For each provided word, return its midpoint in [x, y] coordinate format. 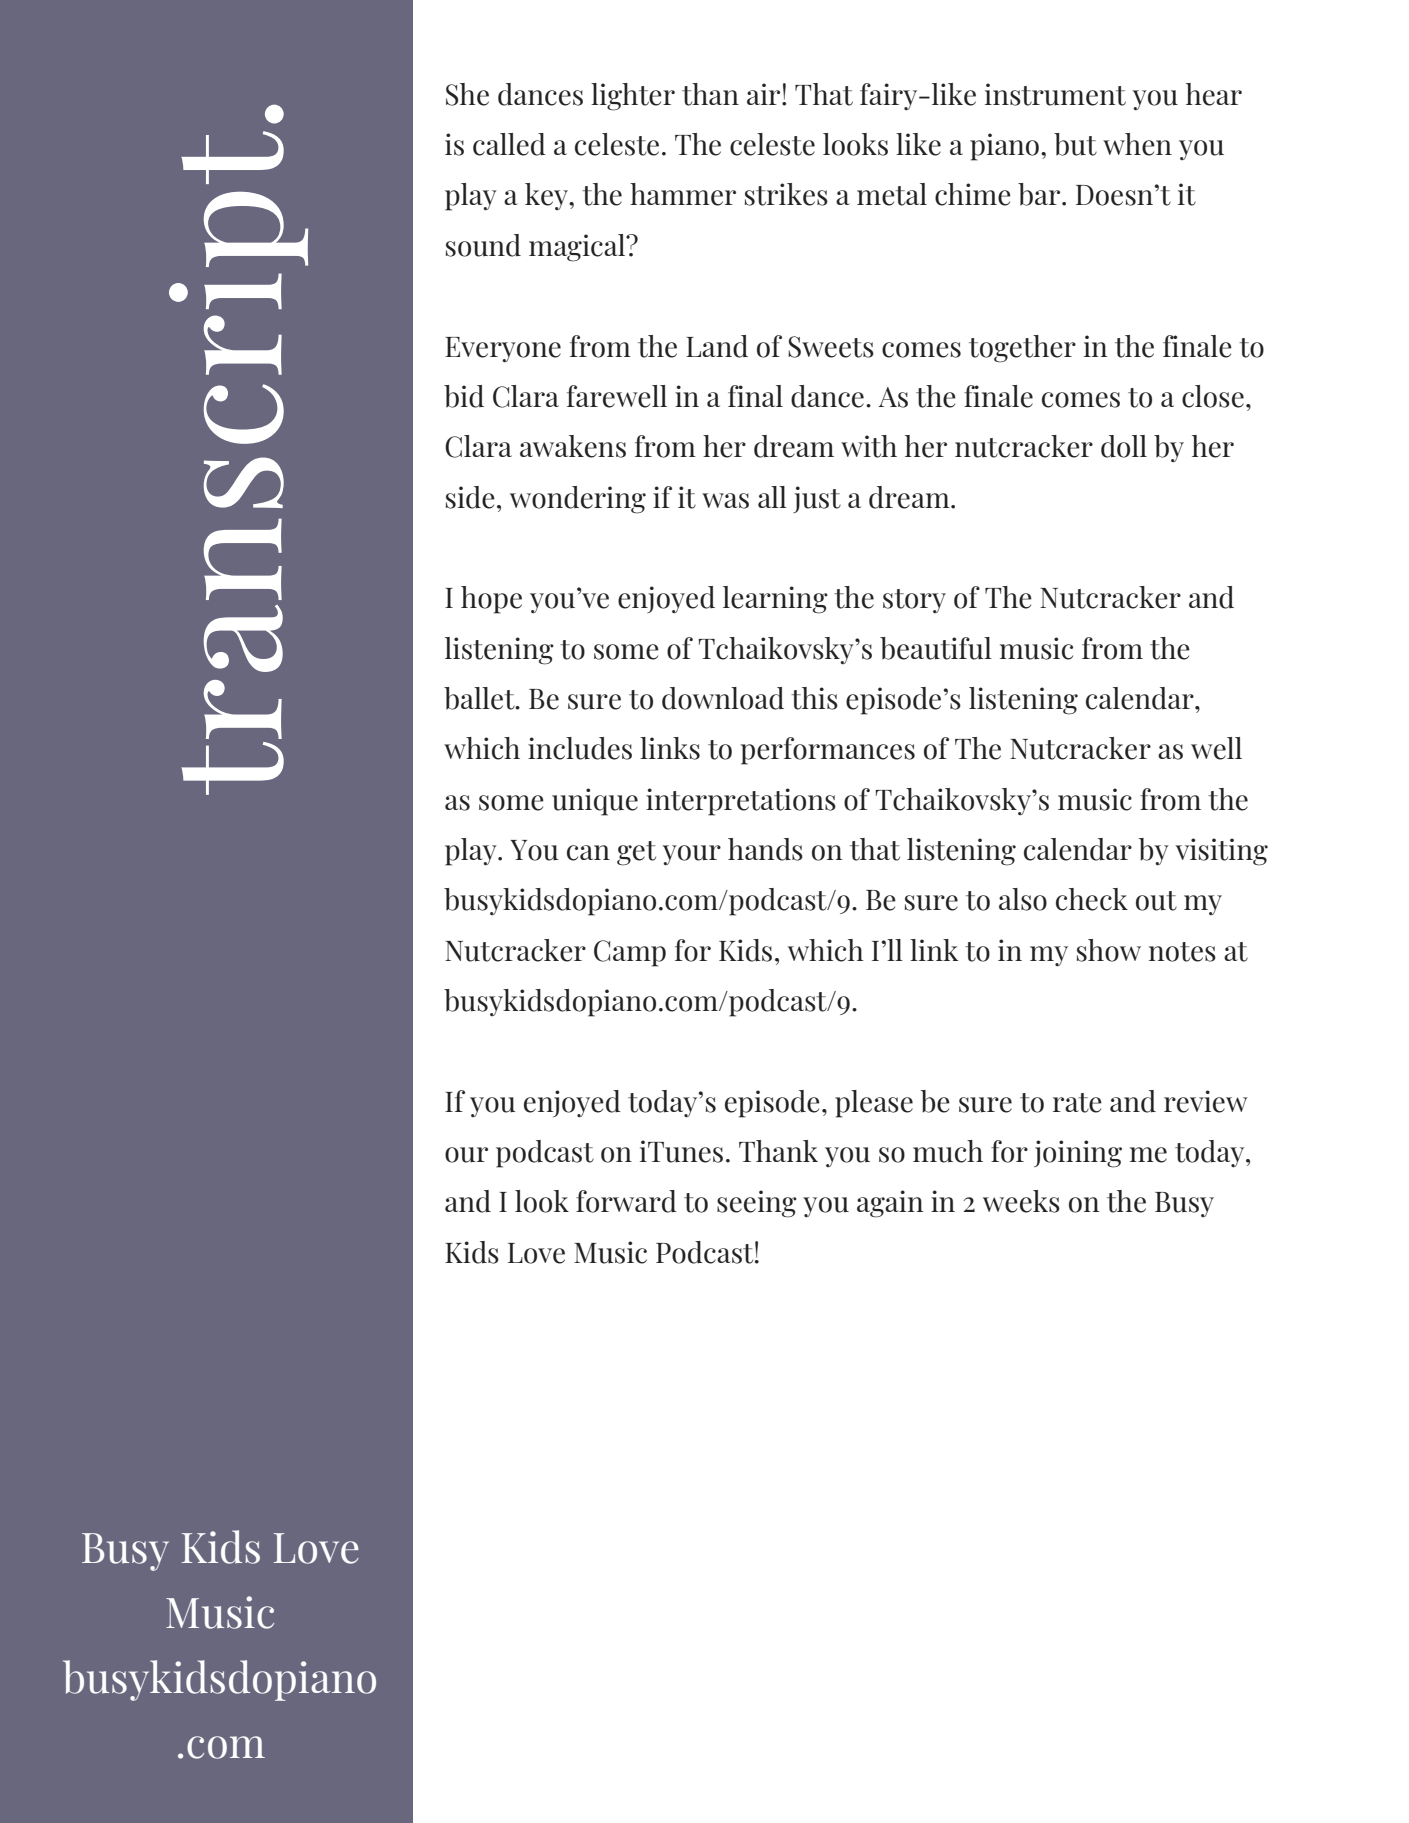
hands [765, 849]
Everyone [503, 349]
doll [1124, 446]
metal [892, 194]
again [890, 1204]
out [1156, 901]
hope [491, 600]
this [814, 698]
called [509, 144]
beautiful [936, 648]
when [1137, 144]
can [588, 853]
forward [626, 1201]
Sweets [831, 347]
